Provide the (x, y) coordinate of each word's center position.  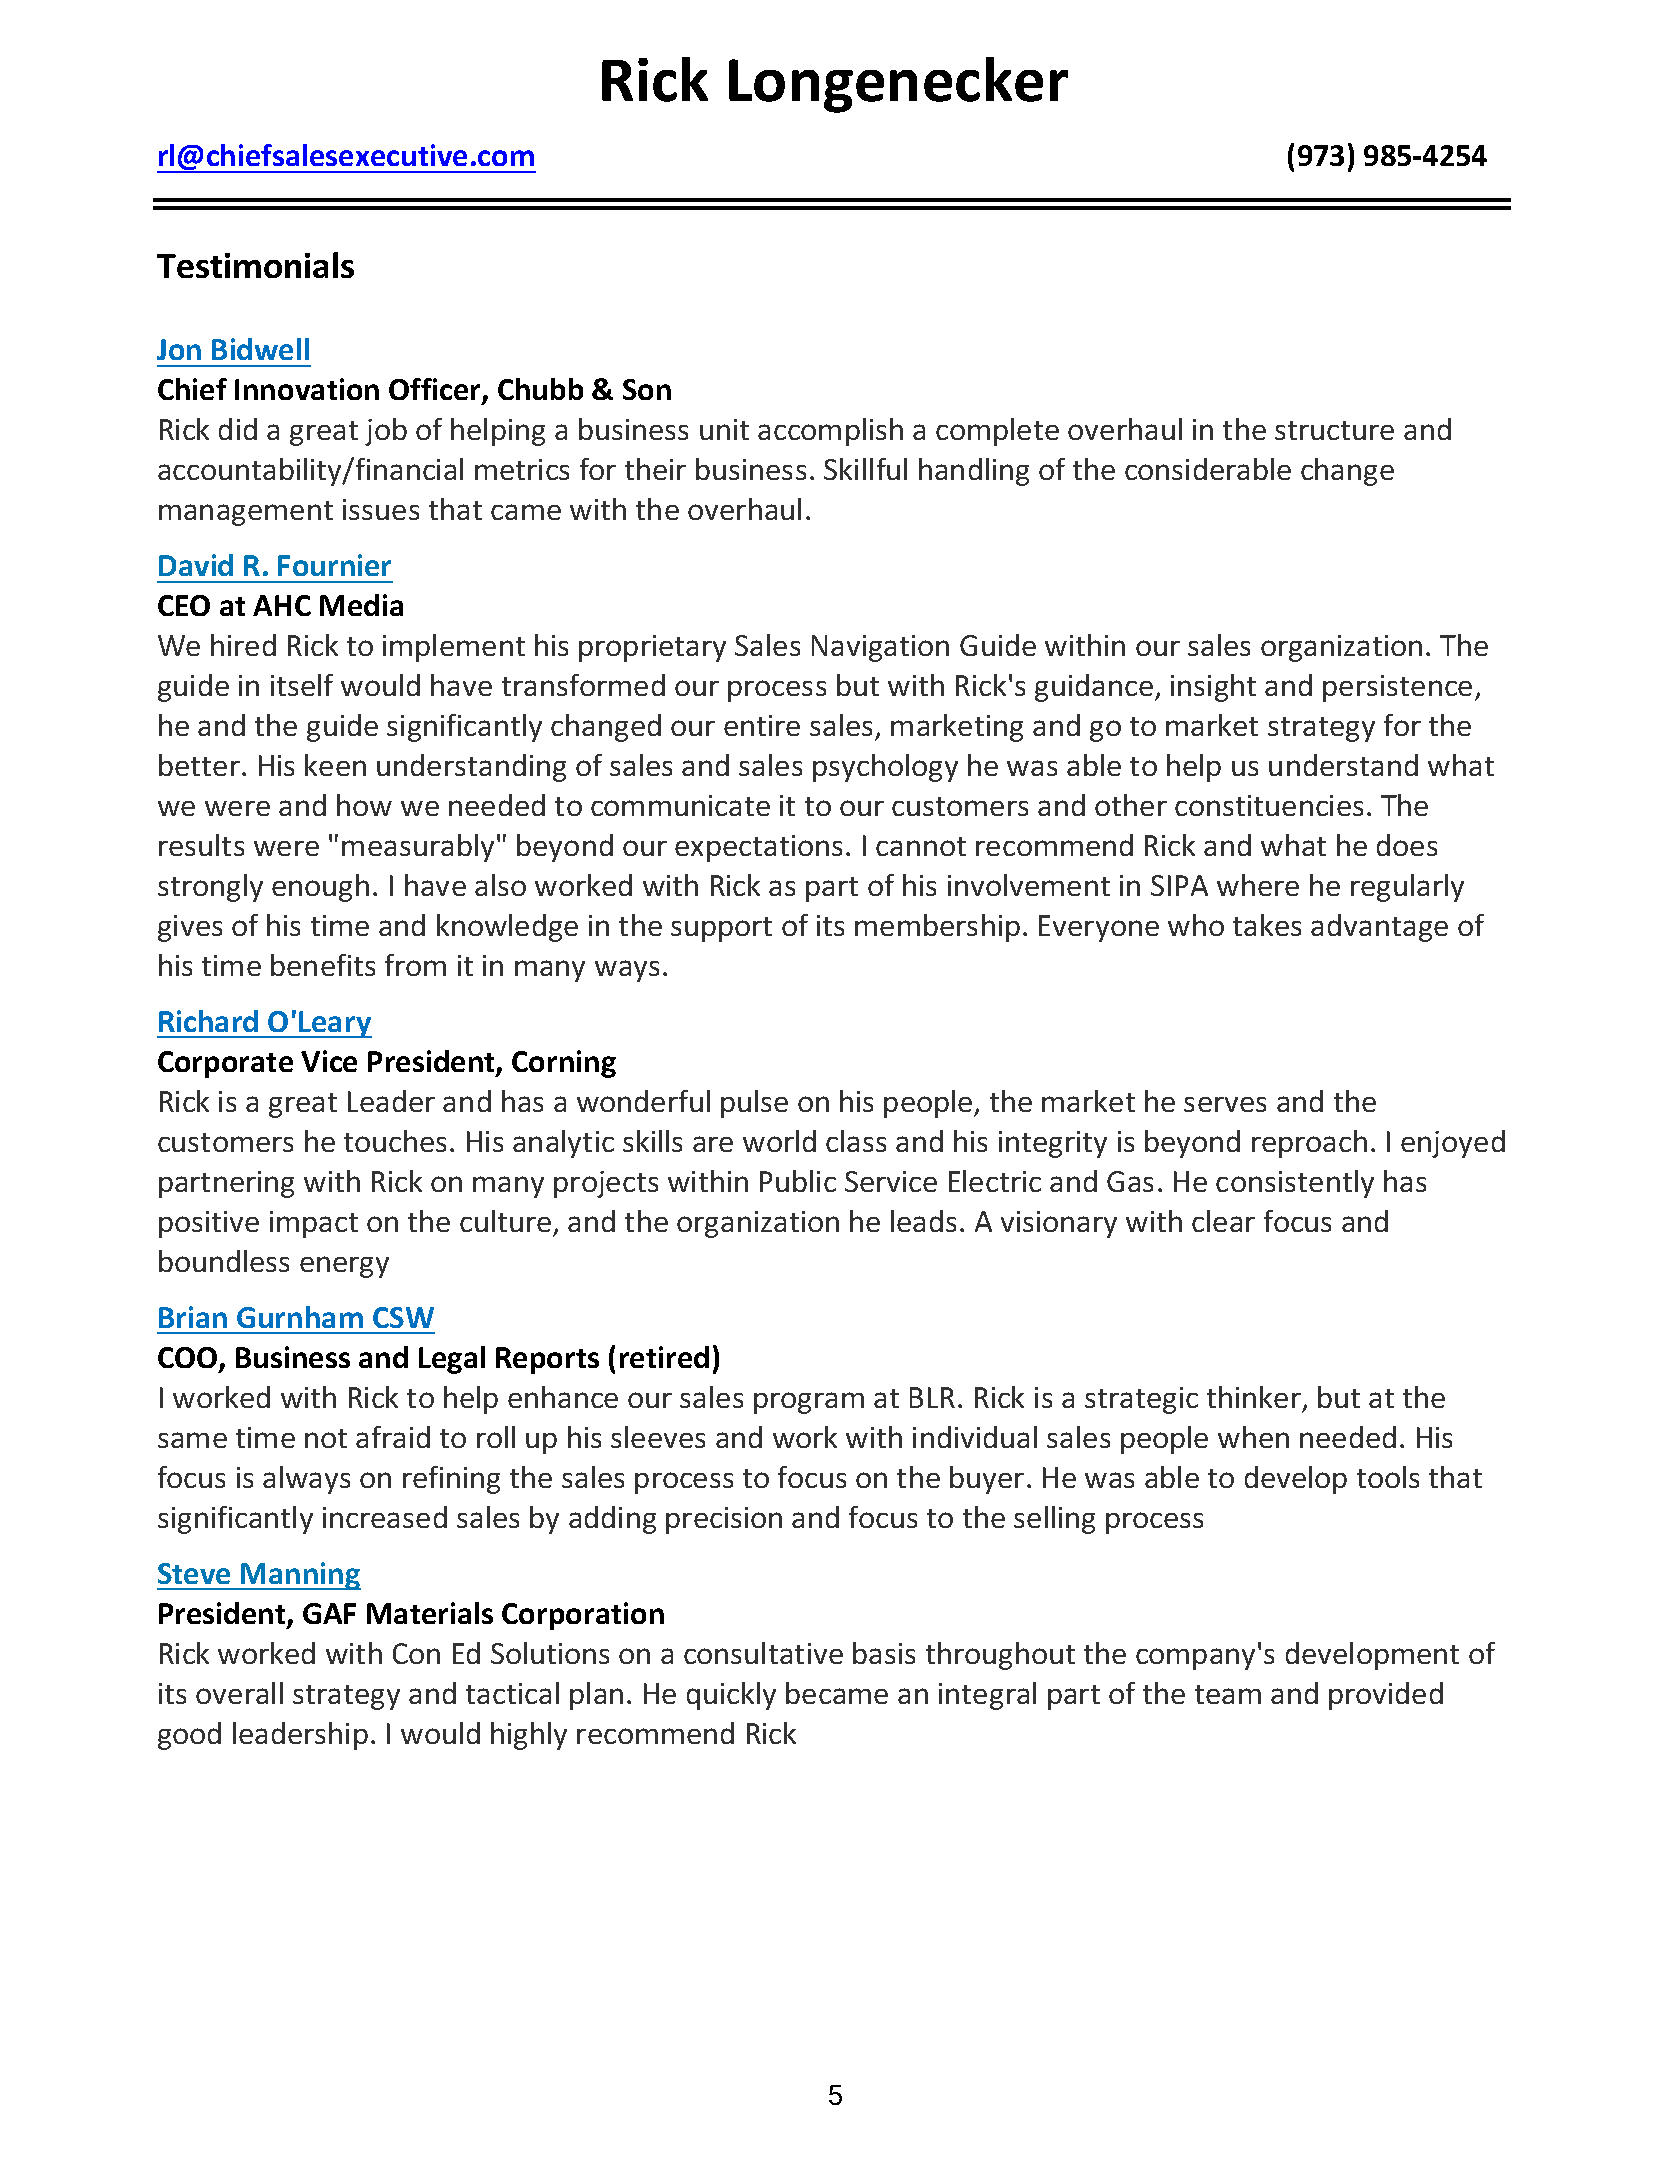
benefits (323, 965)
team (1228, 1694)
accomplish (830, 432)
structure (1334, 430)
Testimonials (255, 265)
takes (1267, 925)
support (721, 929)
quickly (731, 1696)
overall (239, 1693)
